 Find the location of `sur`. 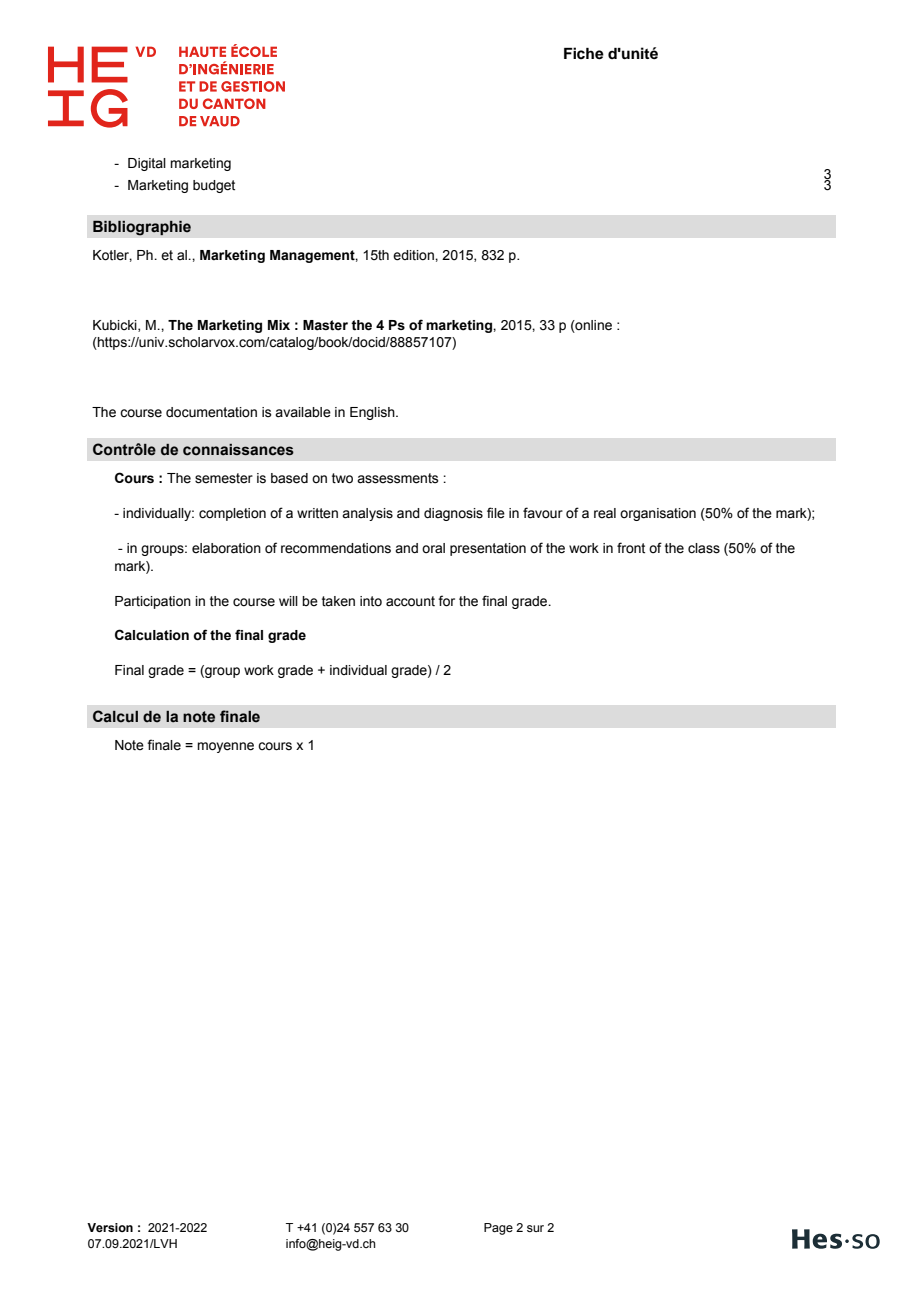

sur is located at coordinates (535, 1228).
